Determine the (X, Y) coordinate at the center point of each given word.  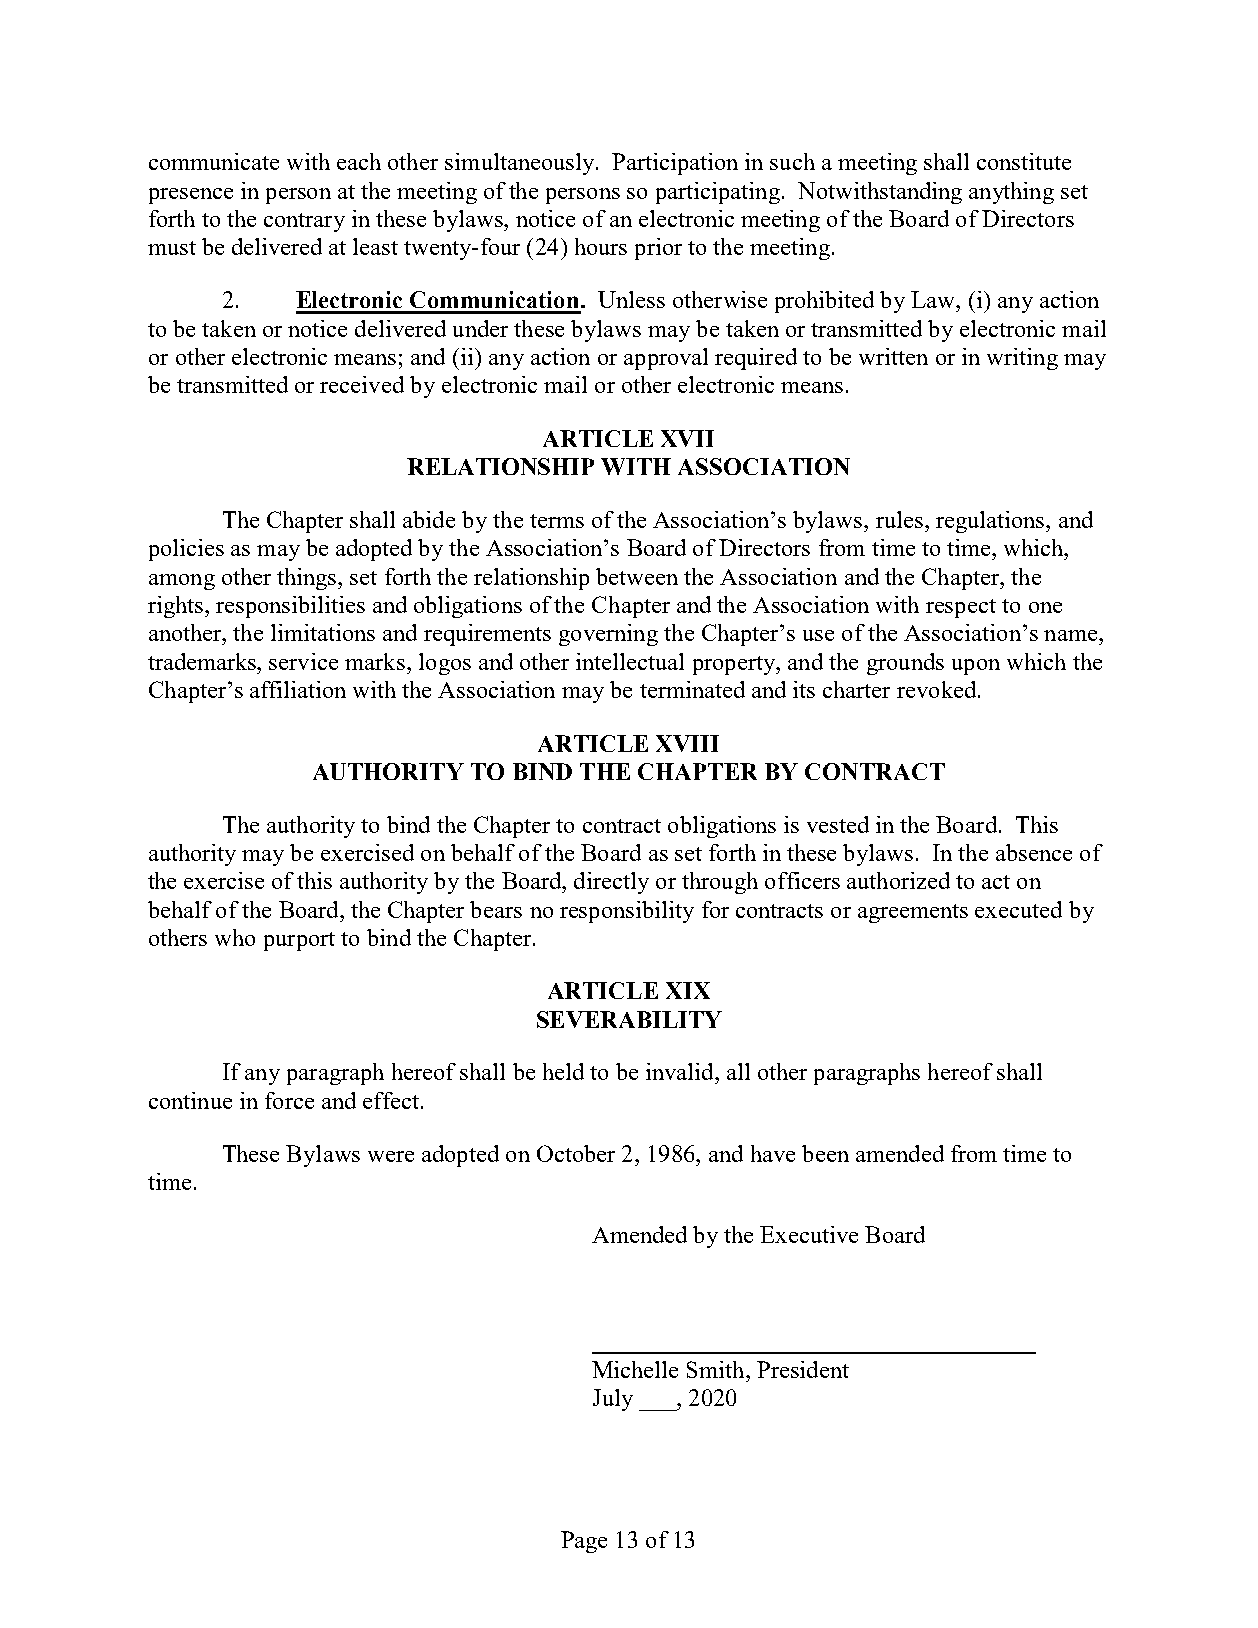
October (576, 1153)
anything (1011, 193)
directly (611, 883)
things (308, 579)
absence (1034, 852)
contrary (304, 222)
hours (601, 246)
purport (299, 941)
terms (557, 521)
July (613, 1400)
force (289, 1100)
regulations (991, 522)
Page (584, 1542)
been (825, 1153)
